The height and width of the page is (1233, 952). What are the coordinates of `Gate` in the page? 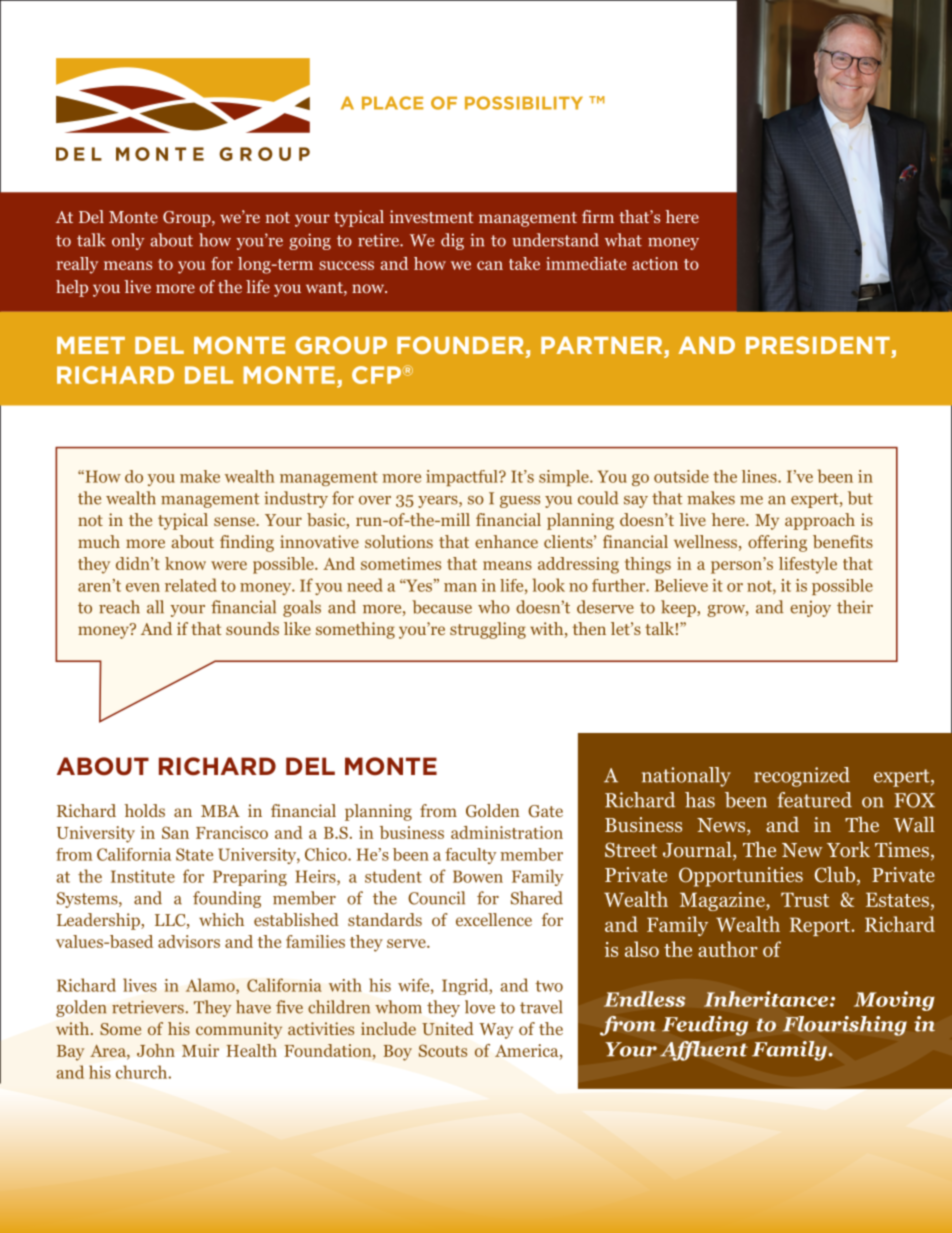 It's located at (545, 811).
